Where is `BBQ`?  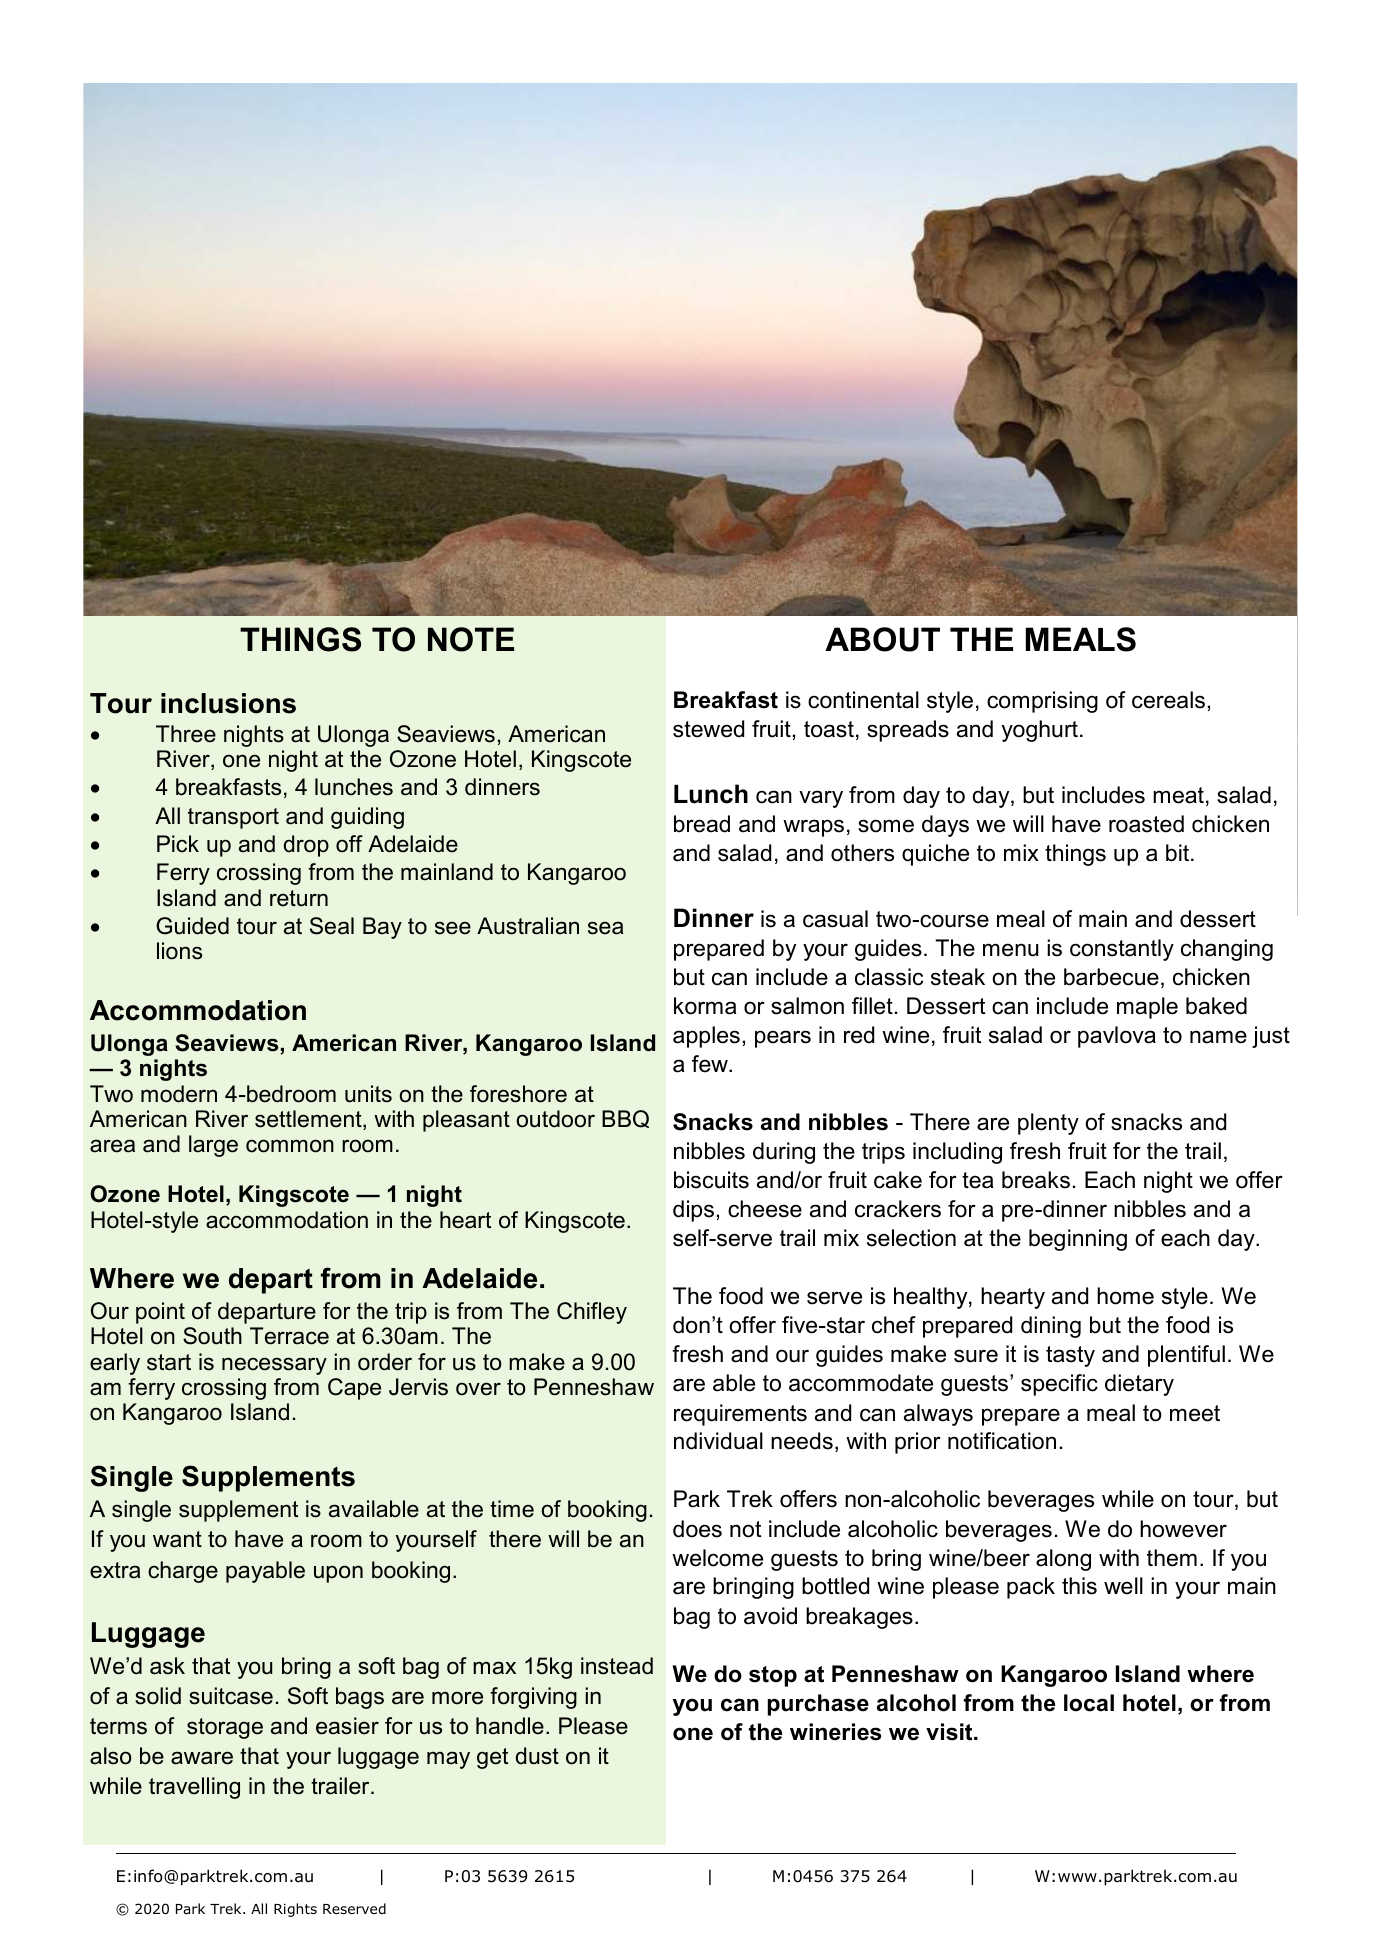 BBQ is located at coordinates (625, 1119).
